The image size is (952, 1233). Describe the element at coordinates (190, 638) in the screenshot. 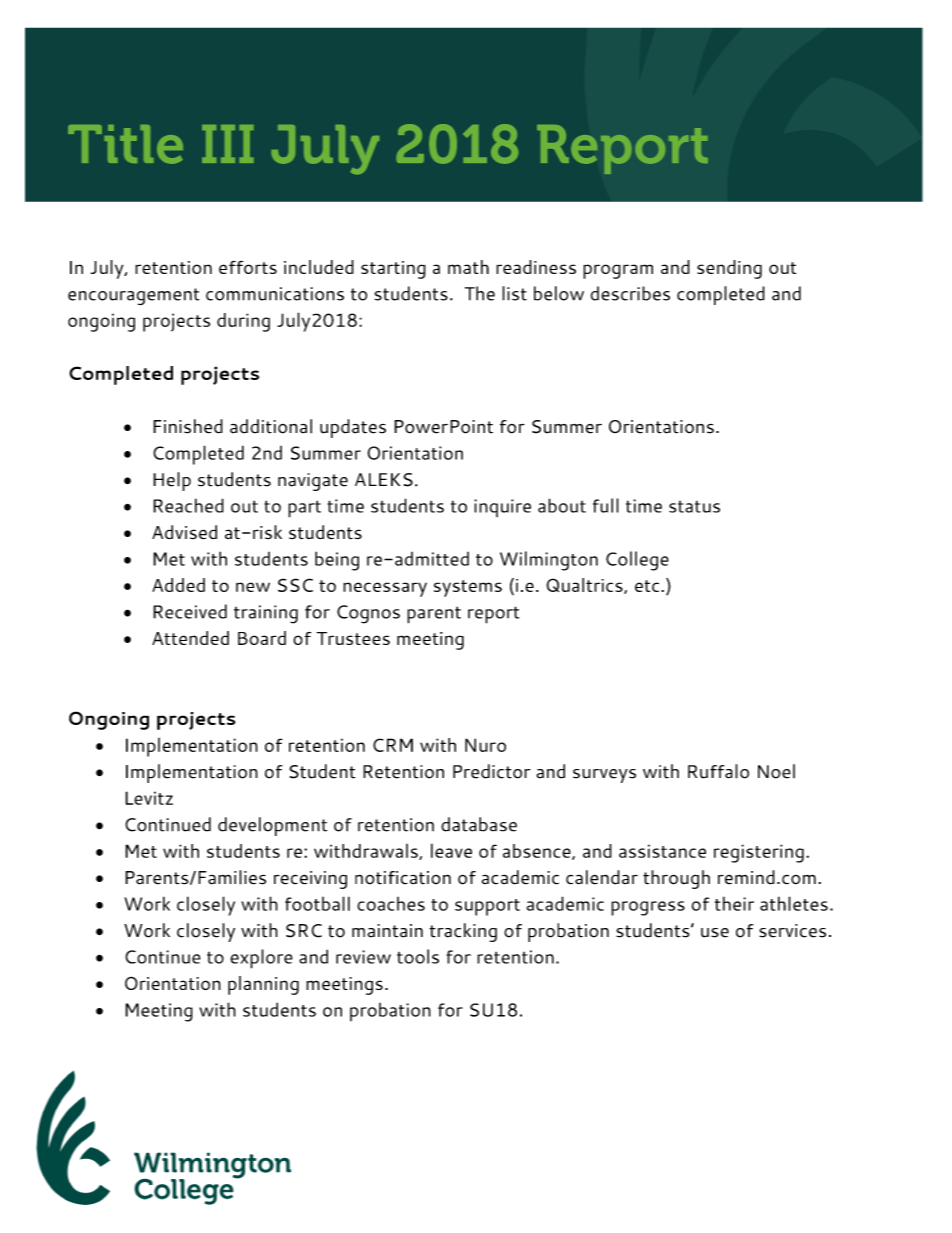

I see `Attended` at that location.
